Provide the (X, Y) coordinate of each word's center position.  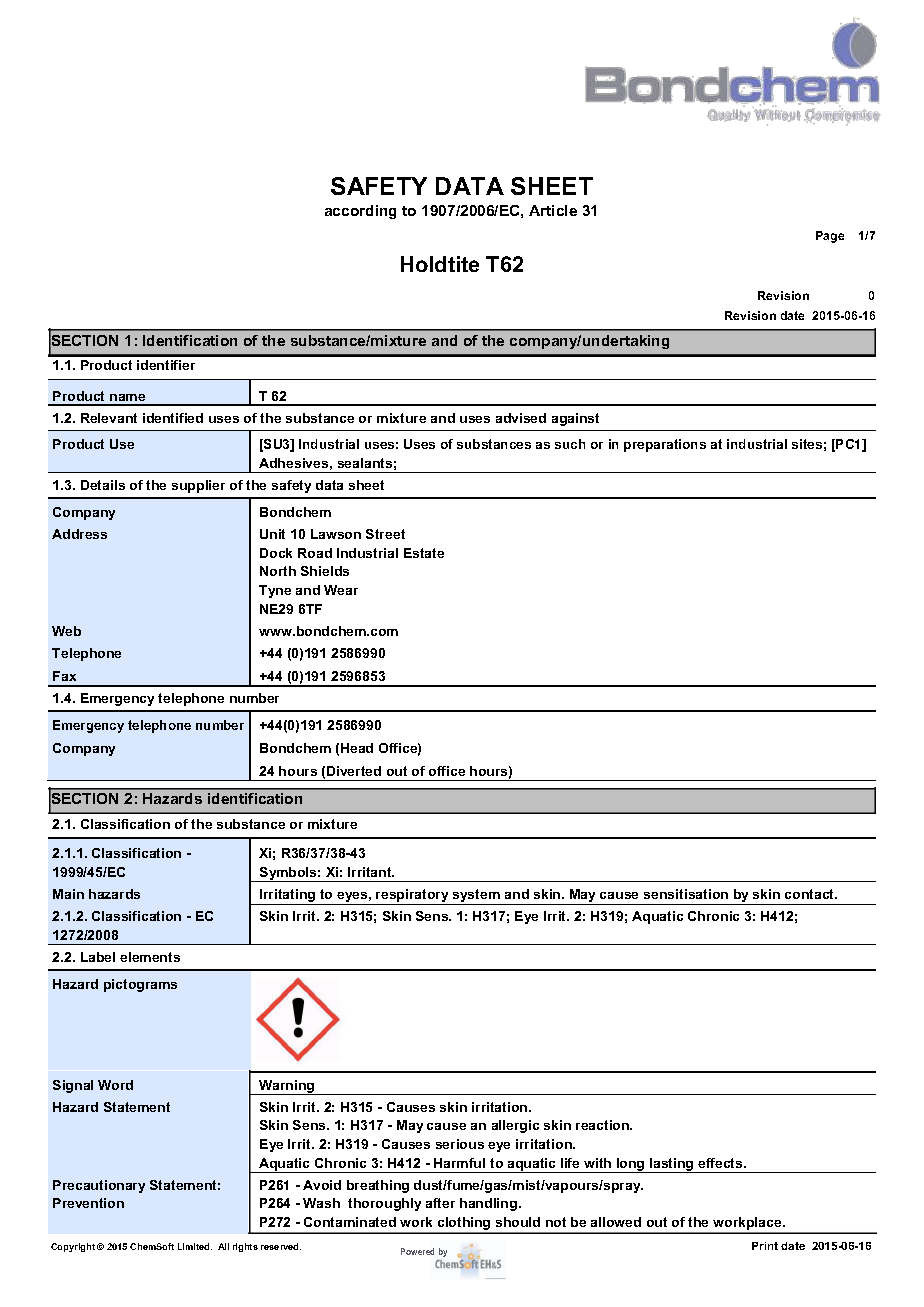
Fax (64, 676)
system (476, 897)
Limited (195, 1246)
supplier (198, 486)
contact (811, 894)
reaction (604, 1125)
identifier (166, 365)
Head (357, 748)
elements (150, 957)
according (360, 212)
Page (830, 237)
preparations (665, 445)
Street (385, 534)
